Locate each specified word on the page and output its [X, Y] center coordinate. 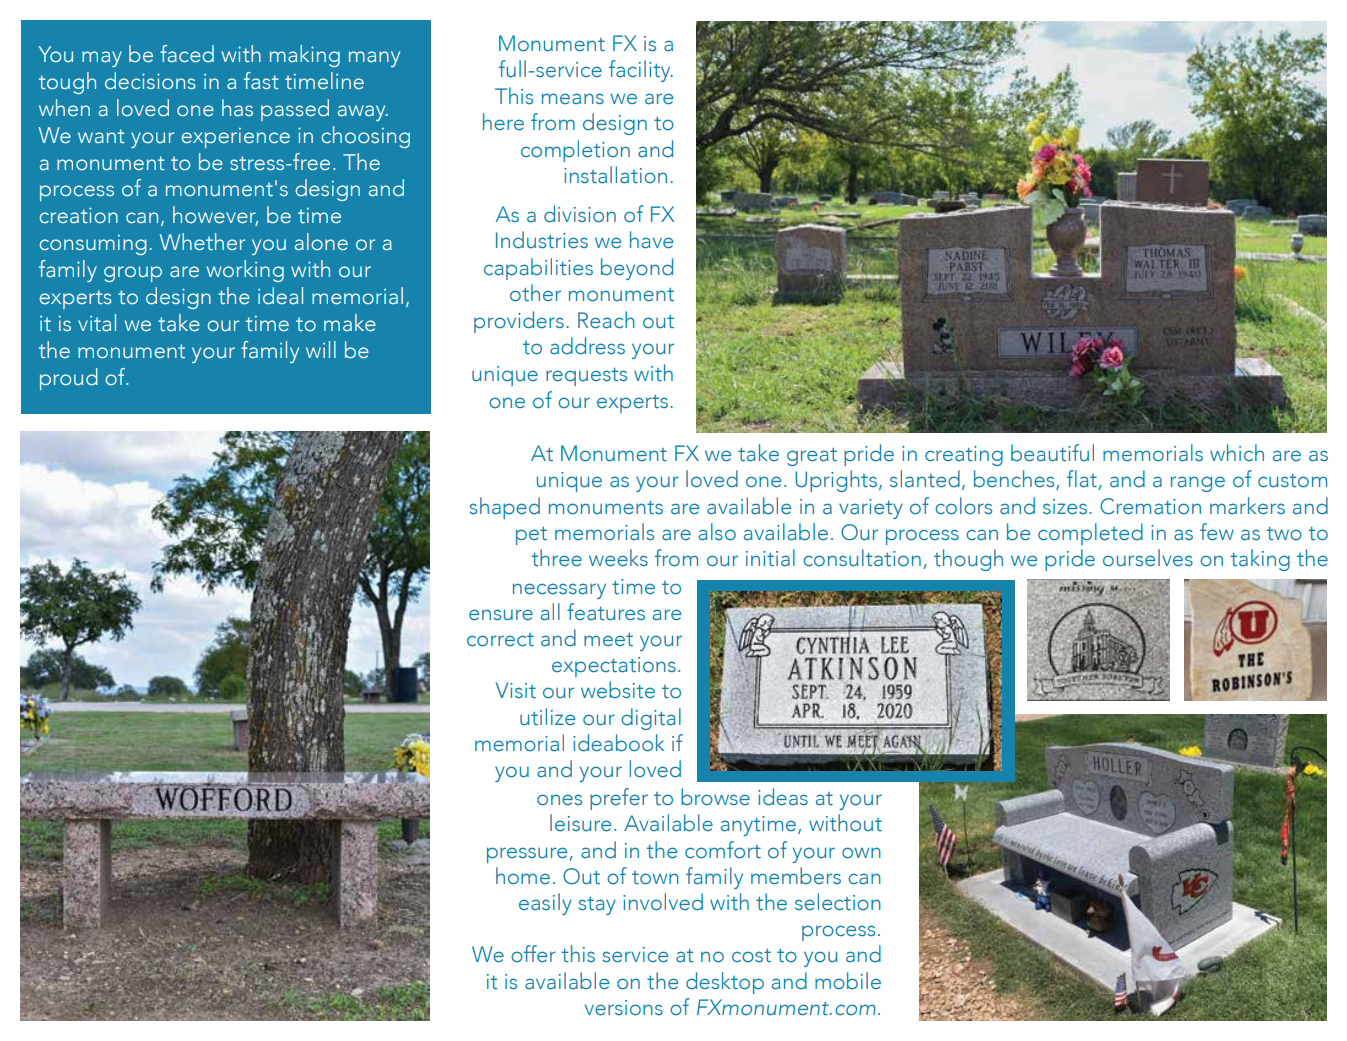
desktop [725, 983]
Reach [606, 320]
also [717, 532]
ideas [783, 797]
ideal [280, 296]
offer [533, 954]
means [573, 99]
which [1237, 453]
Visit [516, 690]
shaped [504, 508]
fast [261, 81]
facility [641, 71]
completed [1090, 534]
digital [651, 719]
